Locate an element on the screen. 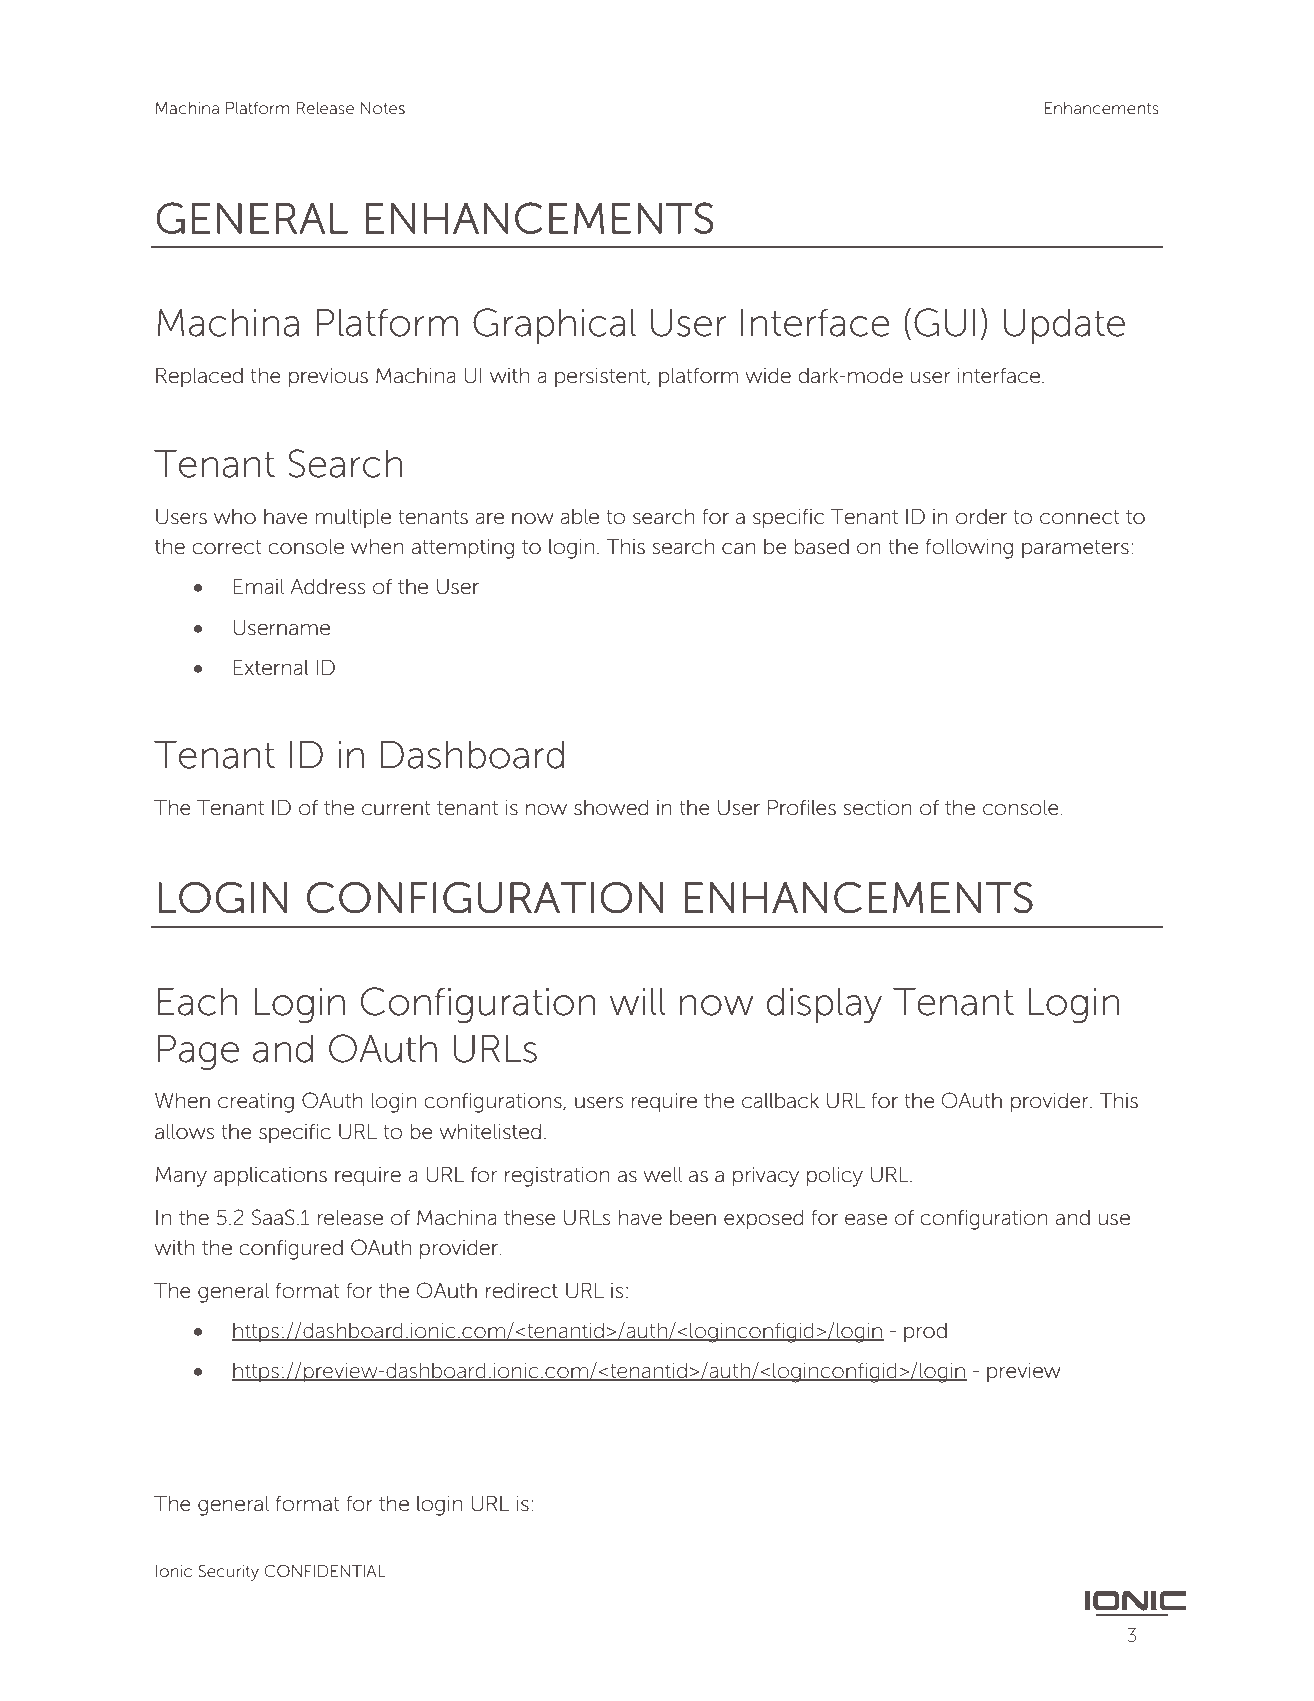  able is located at coordinates (579, 517).
